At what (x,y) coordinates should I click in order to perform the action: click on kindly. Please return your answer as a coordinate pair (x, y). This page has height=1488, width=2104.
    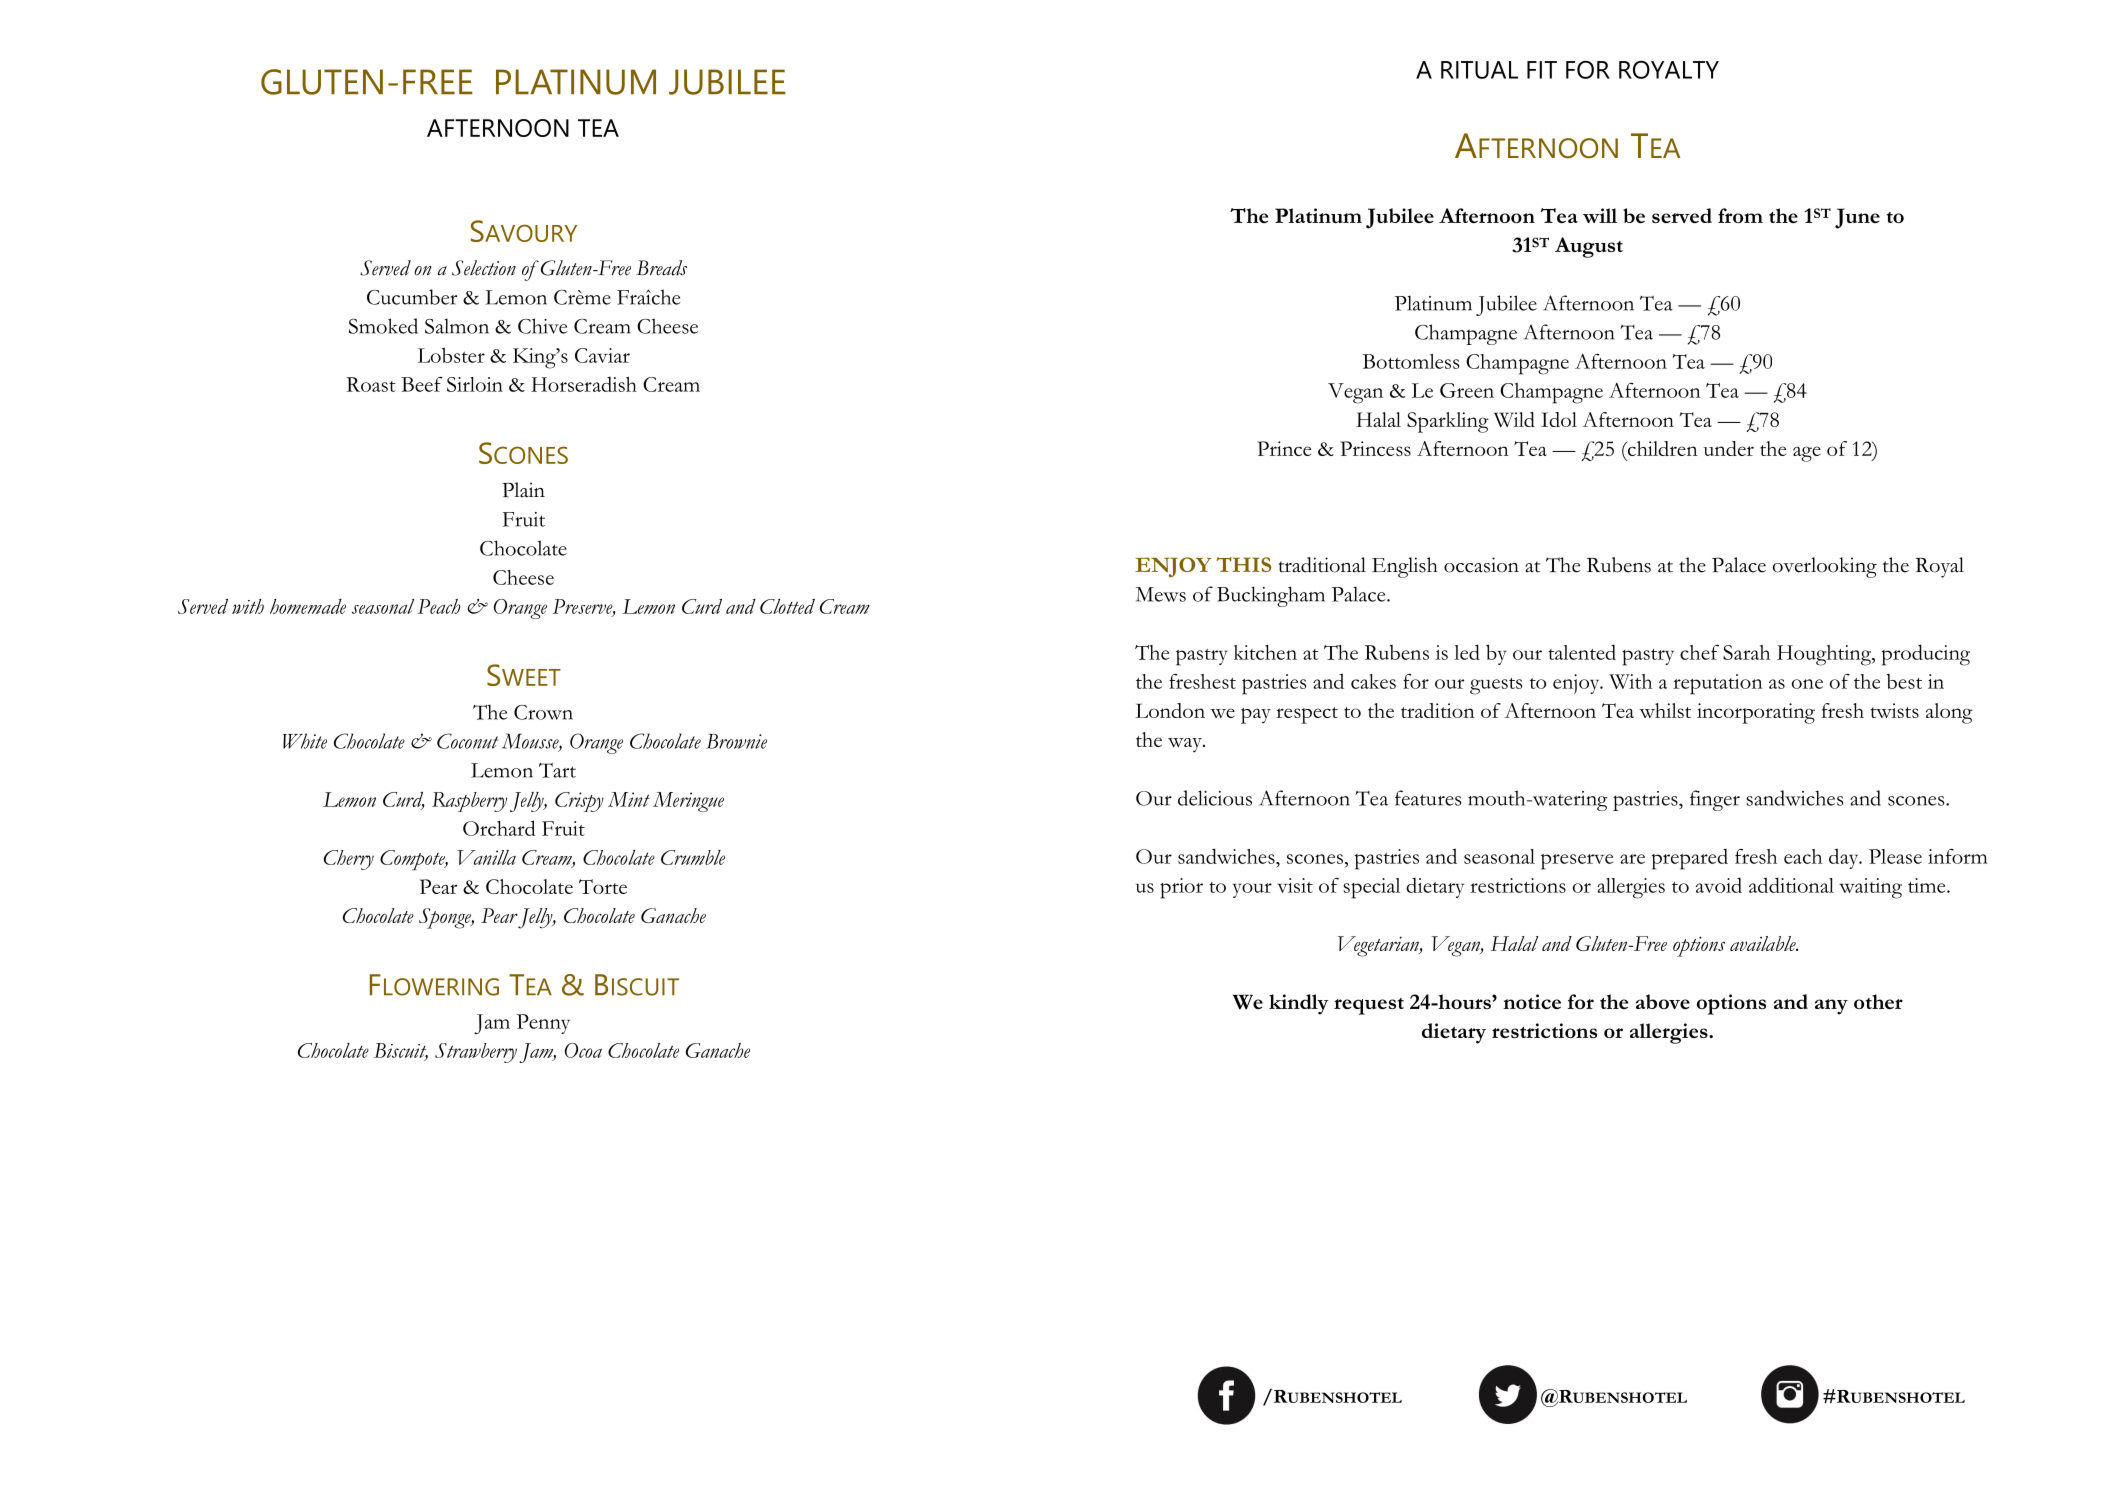
    Looking at the image, I should click on (1299, 1004).
